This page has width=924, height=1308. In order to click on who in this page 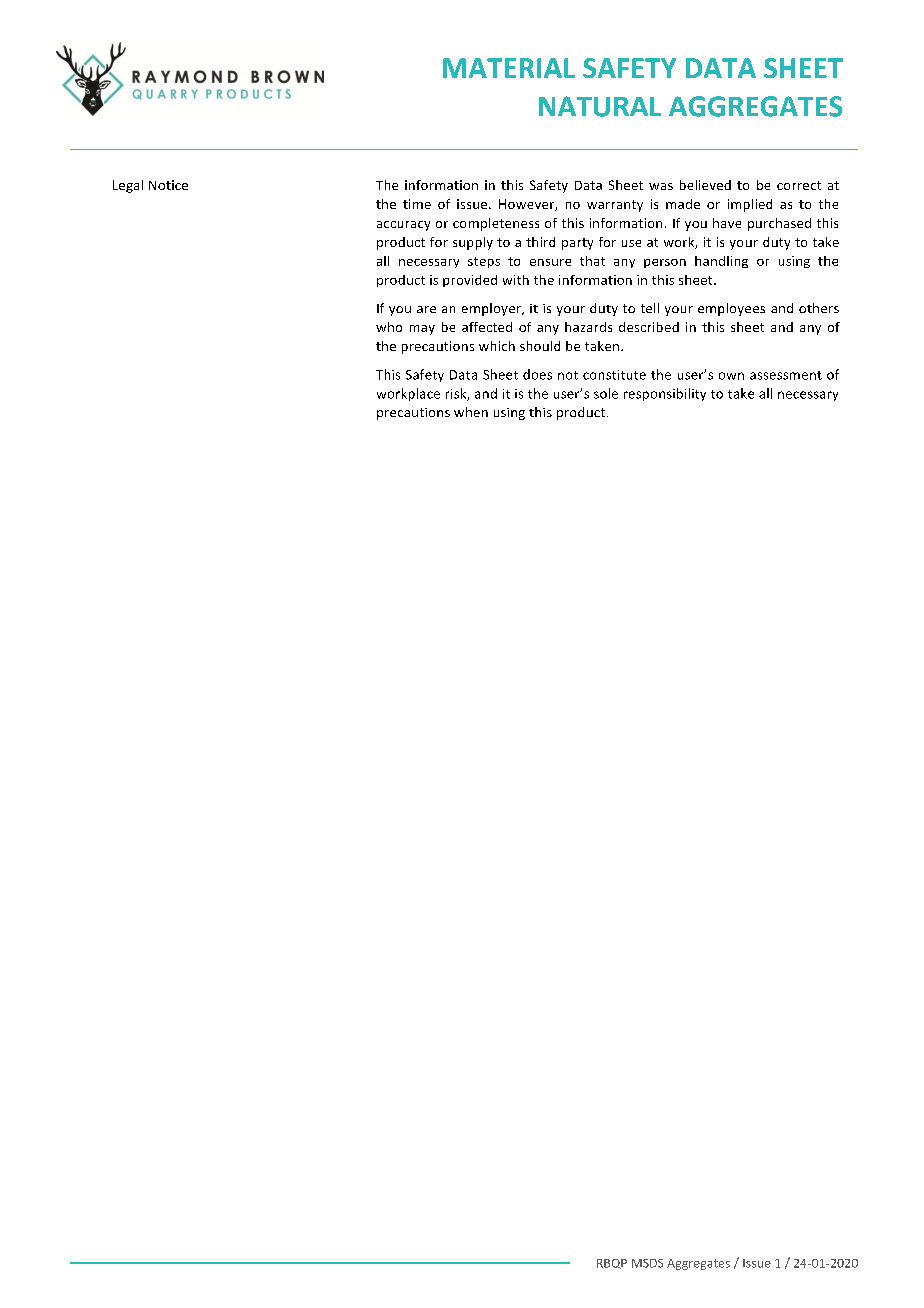, I will do `click(389, 327)`.
